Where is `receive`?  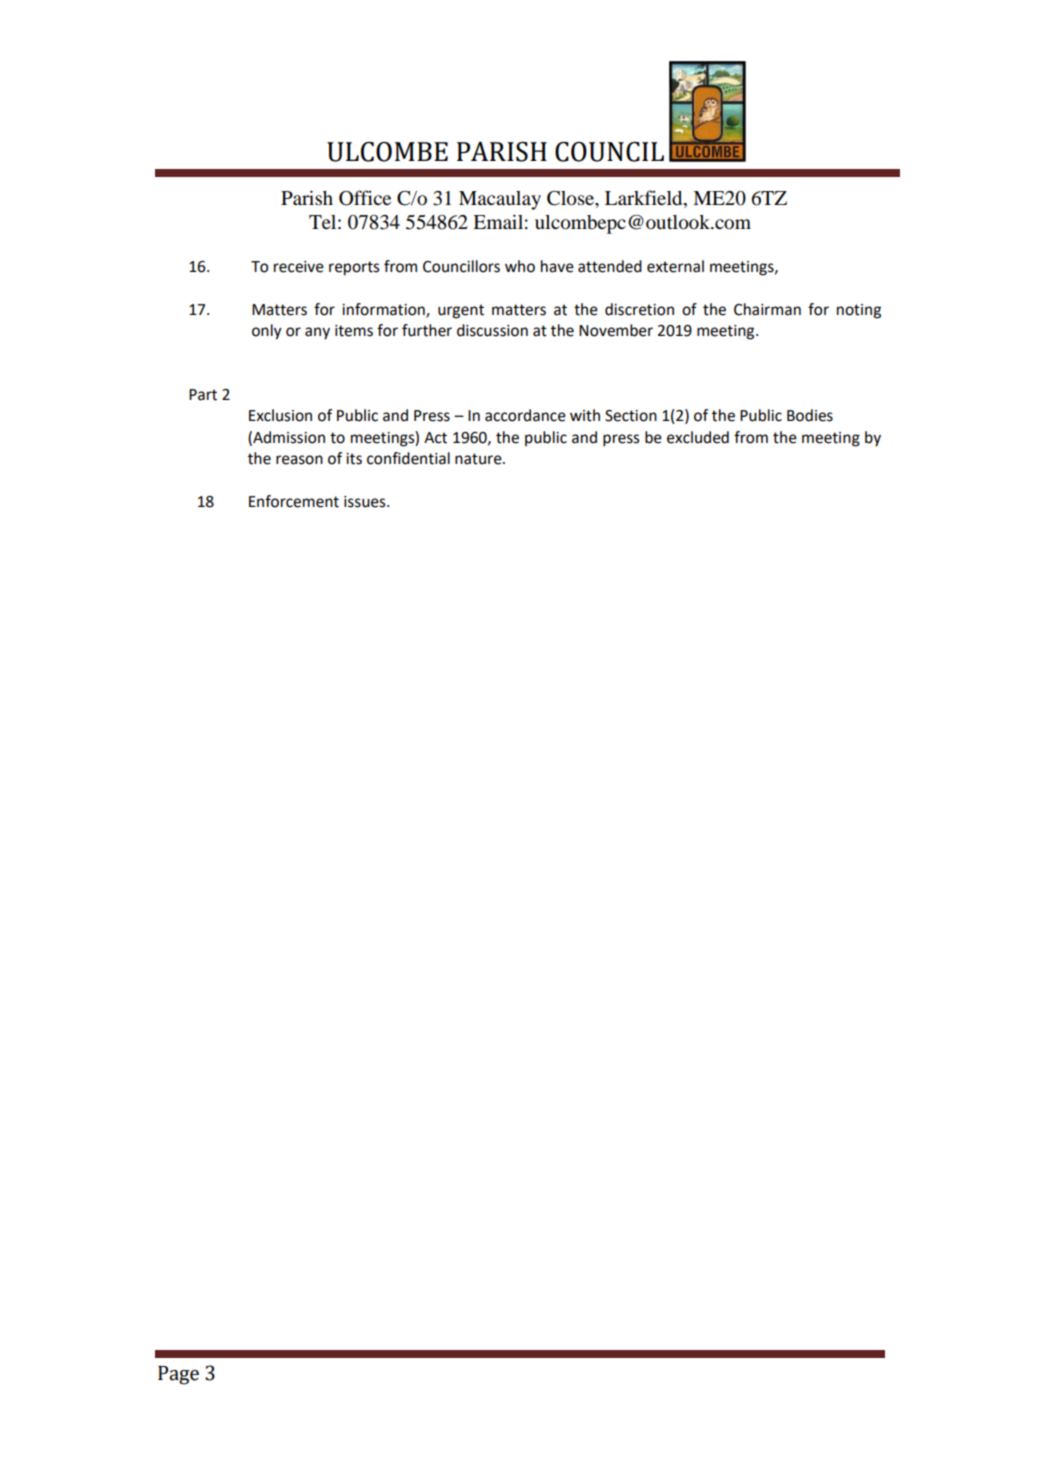 receive is located at coordinates (299, 267).
